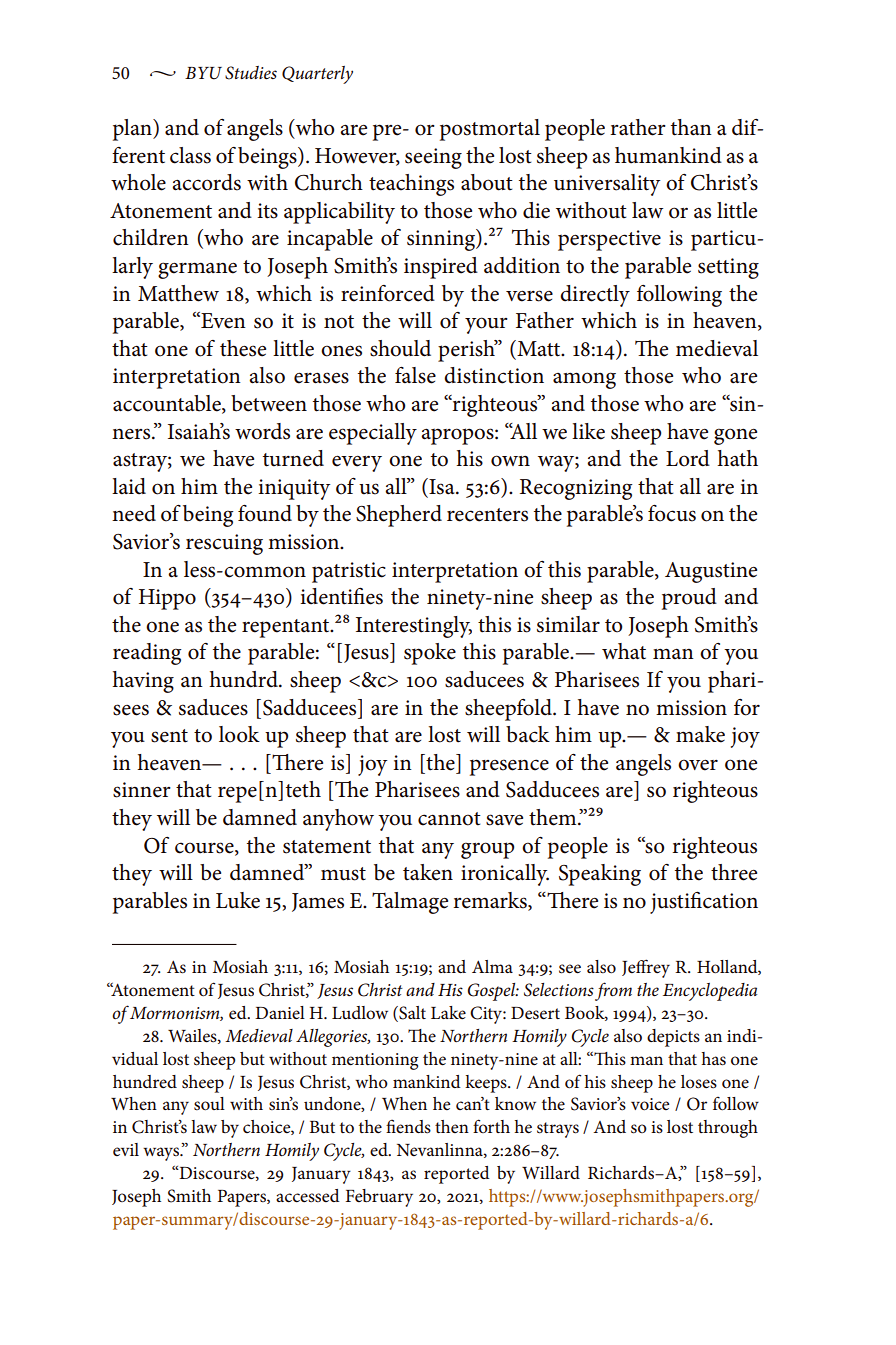  What do you see at coordinates (162, 1154) in the page?
I see `ways` at bounding box center [162, 1154].
